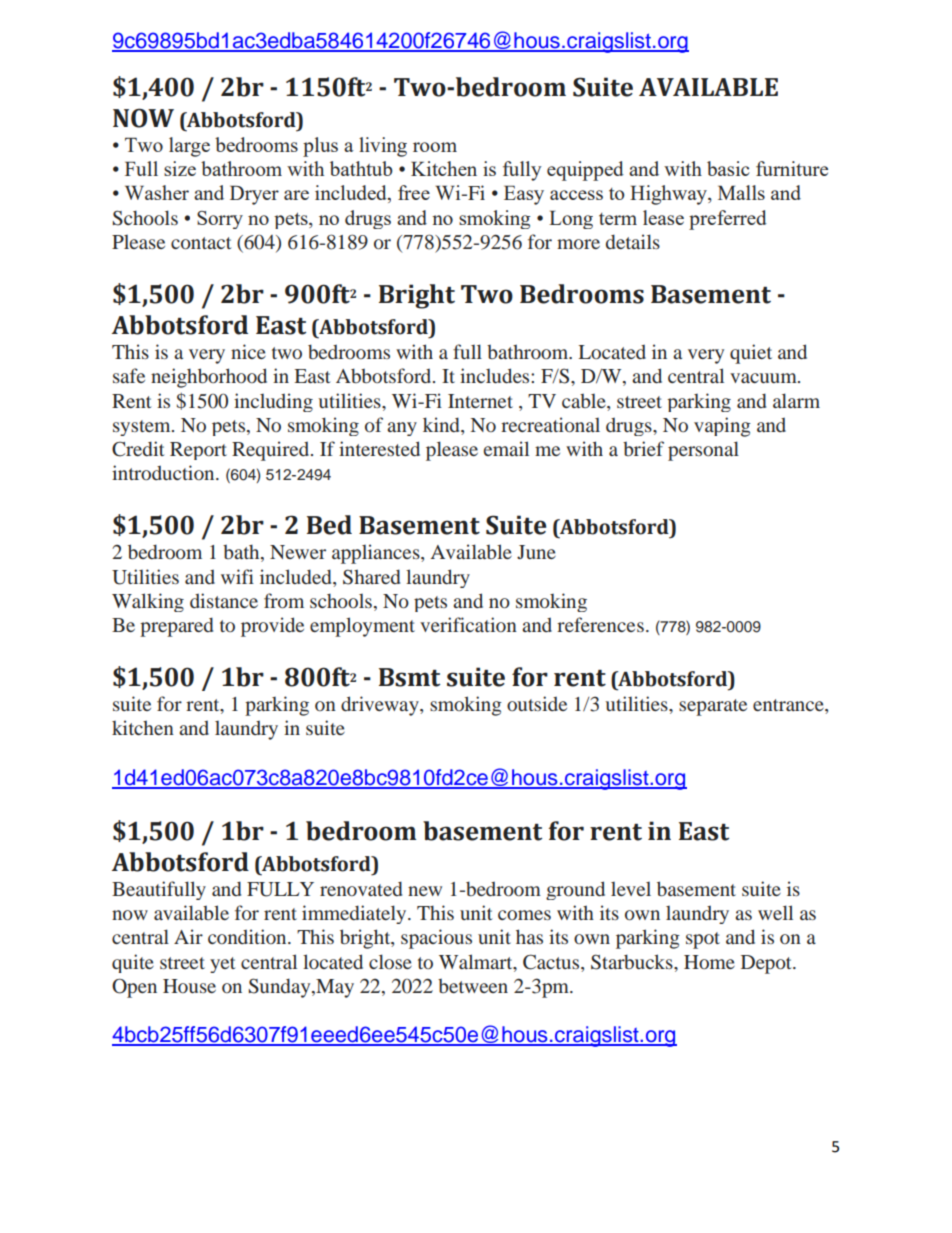 The image size is (952, 1233). Describe the element at coordinates (381, 706) in the screenshot. I see `driveway` at that location.
